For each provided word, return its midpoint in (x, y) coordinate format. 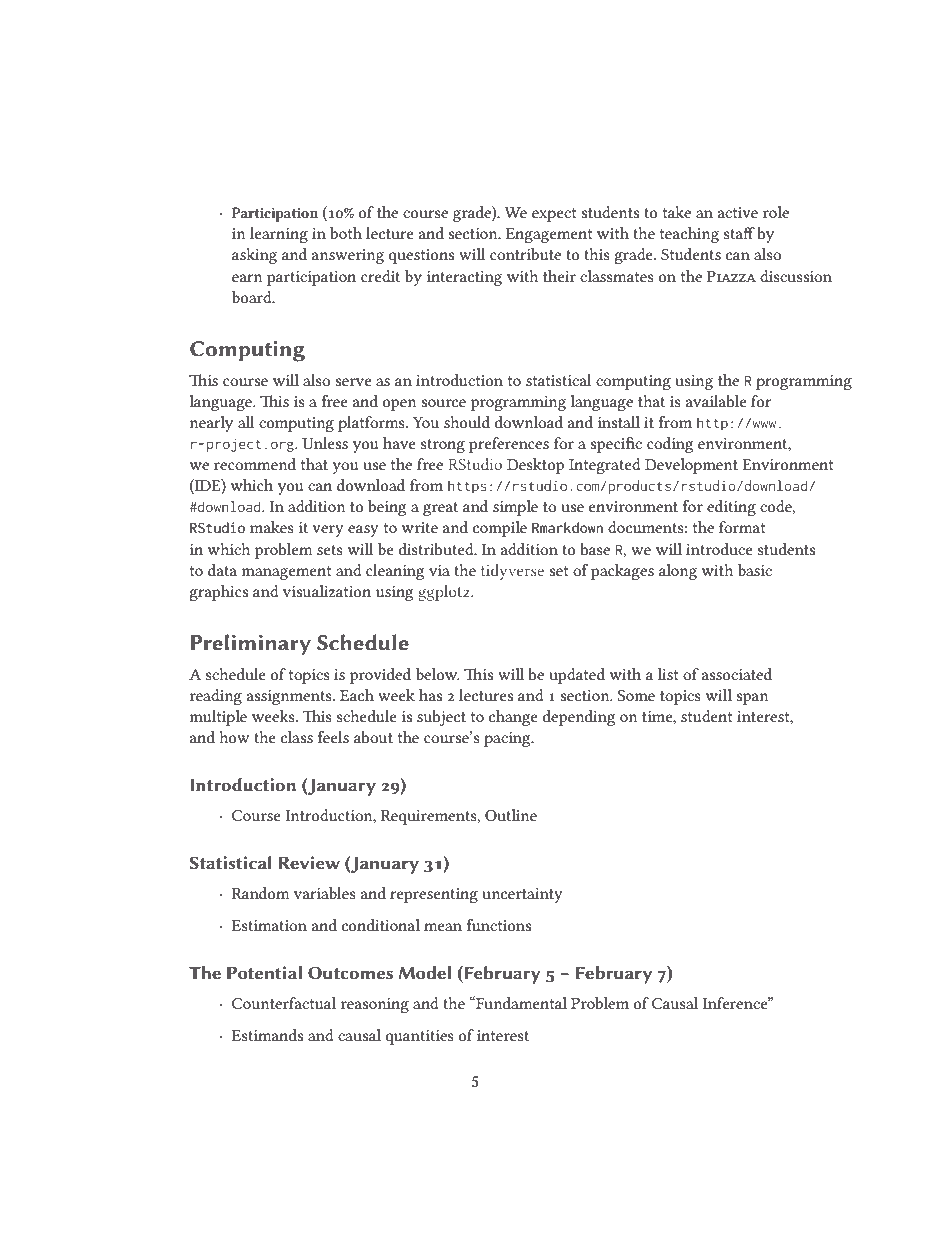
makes (272, 527)
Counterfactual (284, 1003)
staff (739, 233)
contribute (525, 254)
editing (731, 508)
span (752, 699)
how (234, 737)
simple (515, 508)
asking (254, 256)
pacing (508, 739)
